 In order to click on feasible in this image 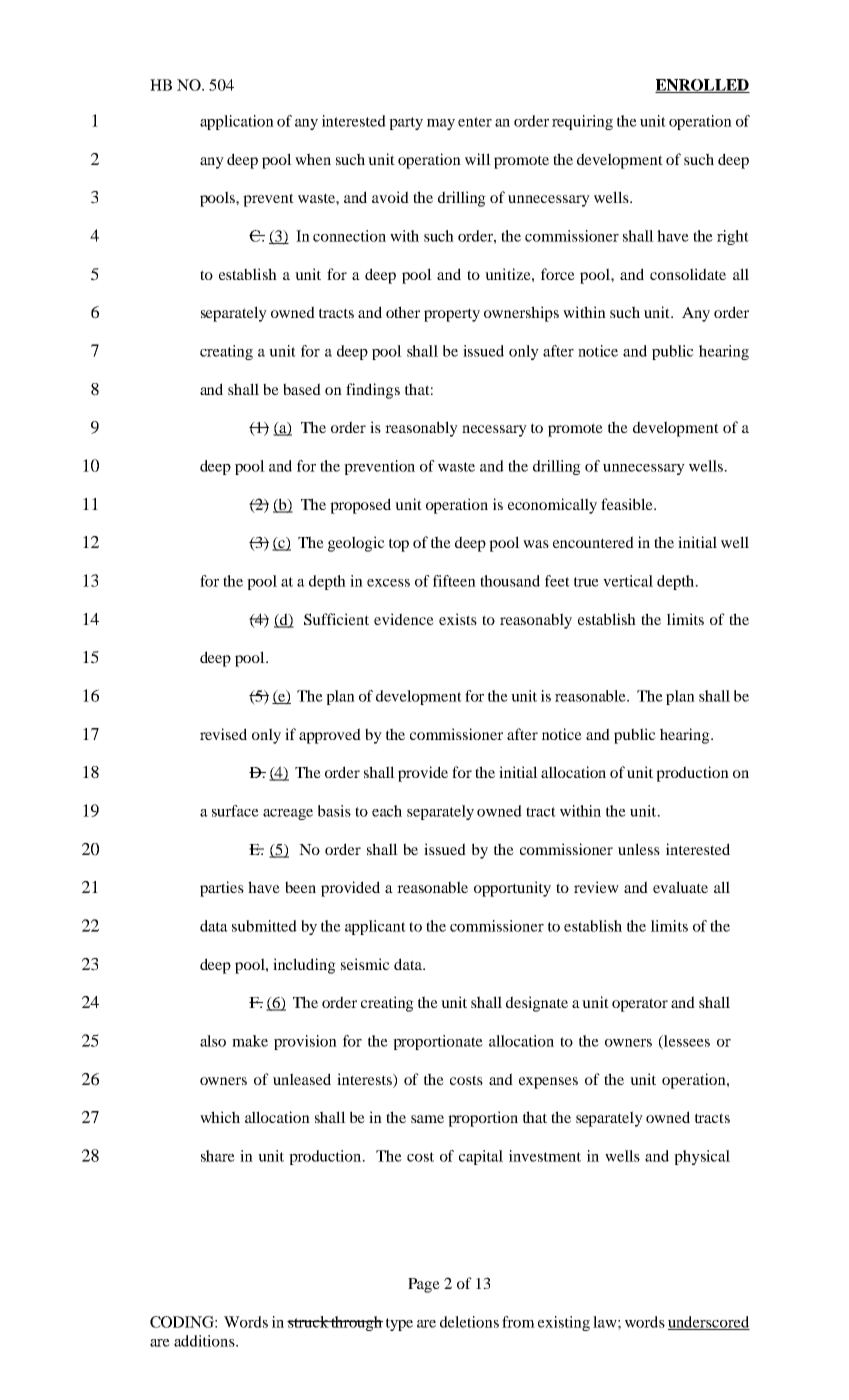, I will do `click(628, 504)`.
